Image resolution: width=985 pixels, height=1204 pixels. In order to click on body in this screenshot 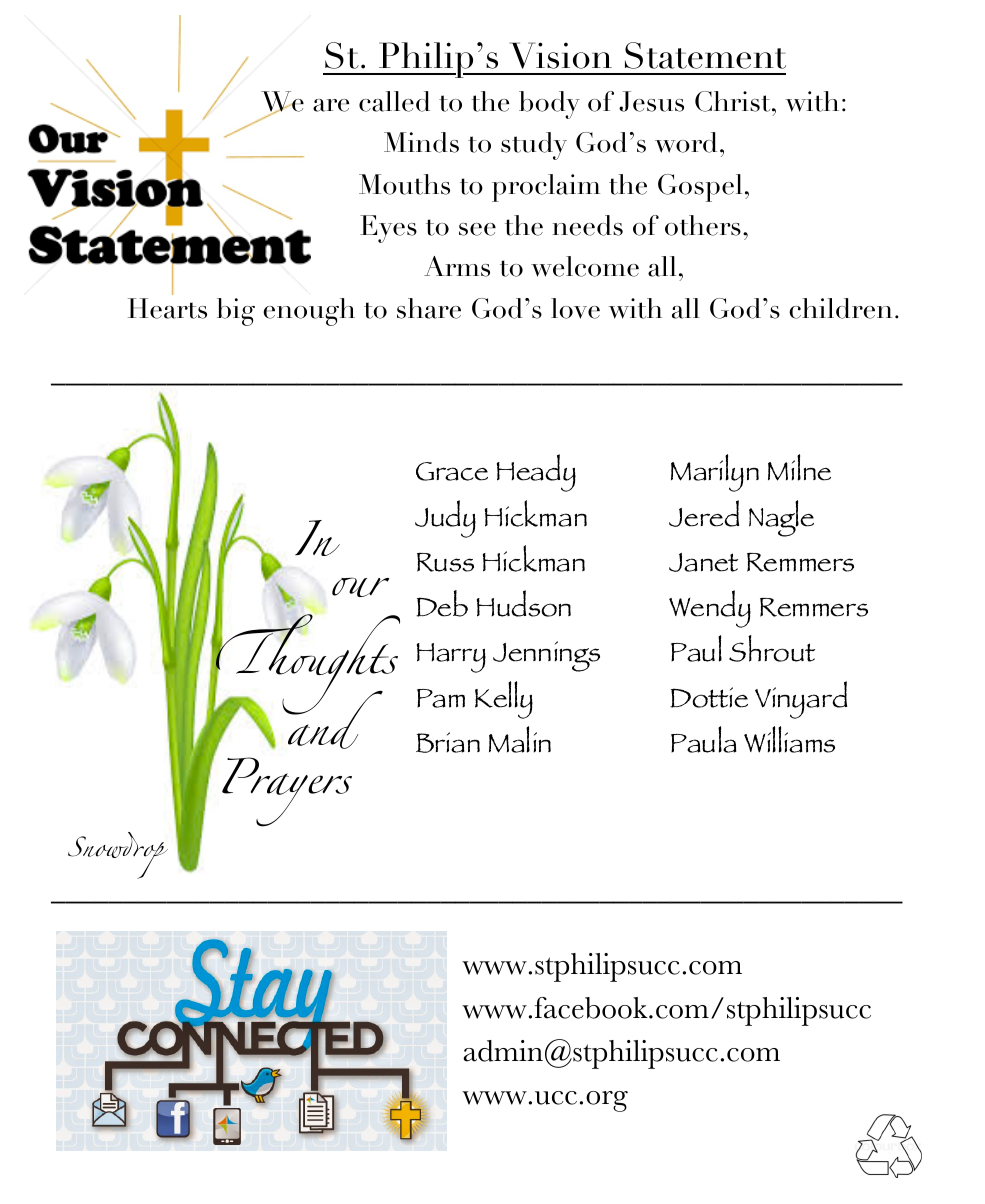, I will do `click(549, 105)`.
